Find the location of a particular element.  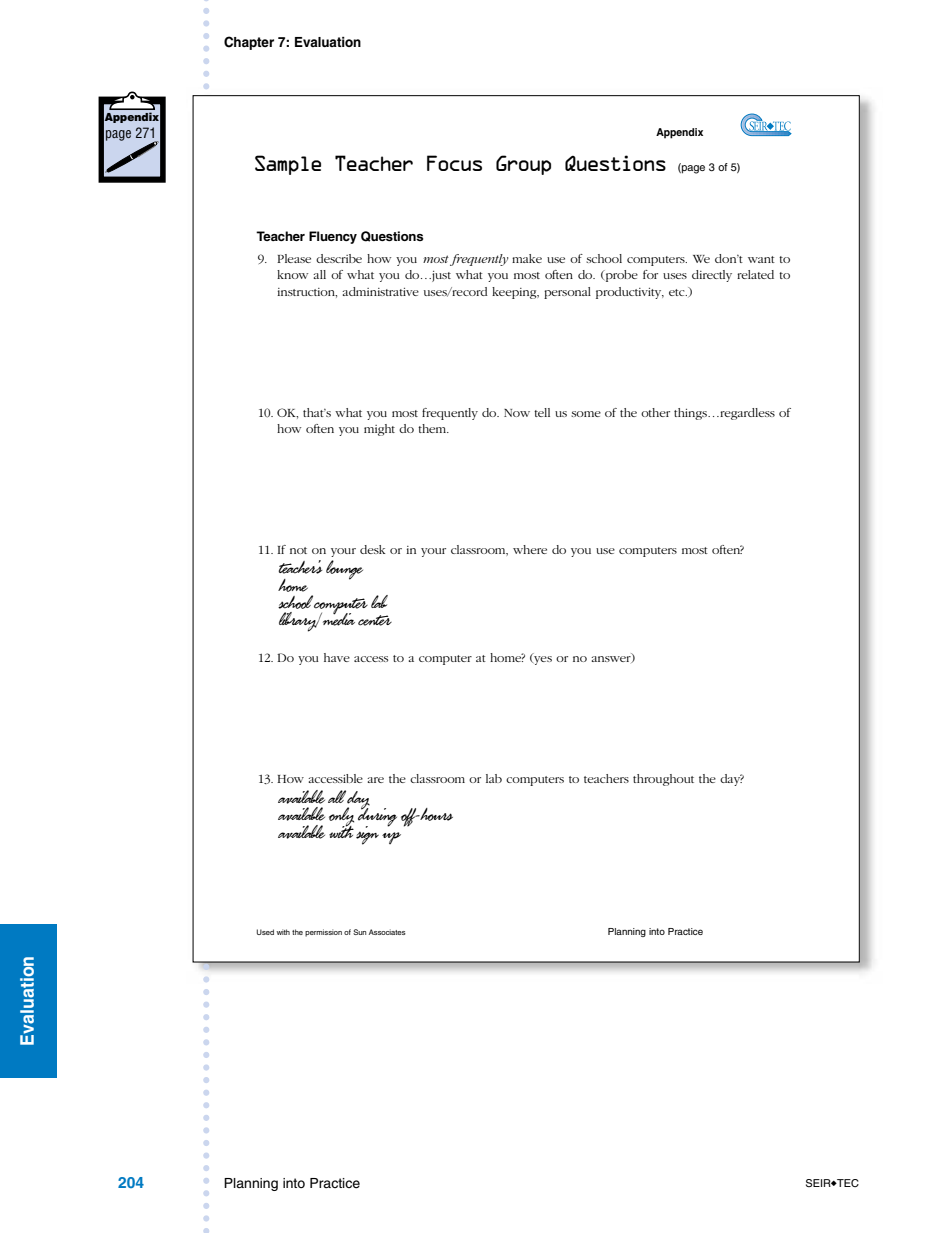

Chapter is located at coordinates (249, 43).
